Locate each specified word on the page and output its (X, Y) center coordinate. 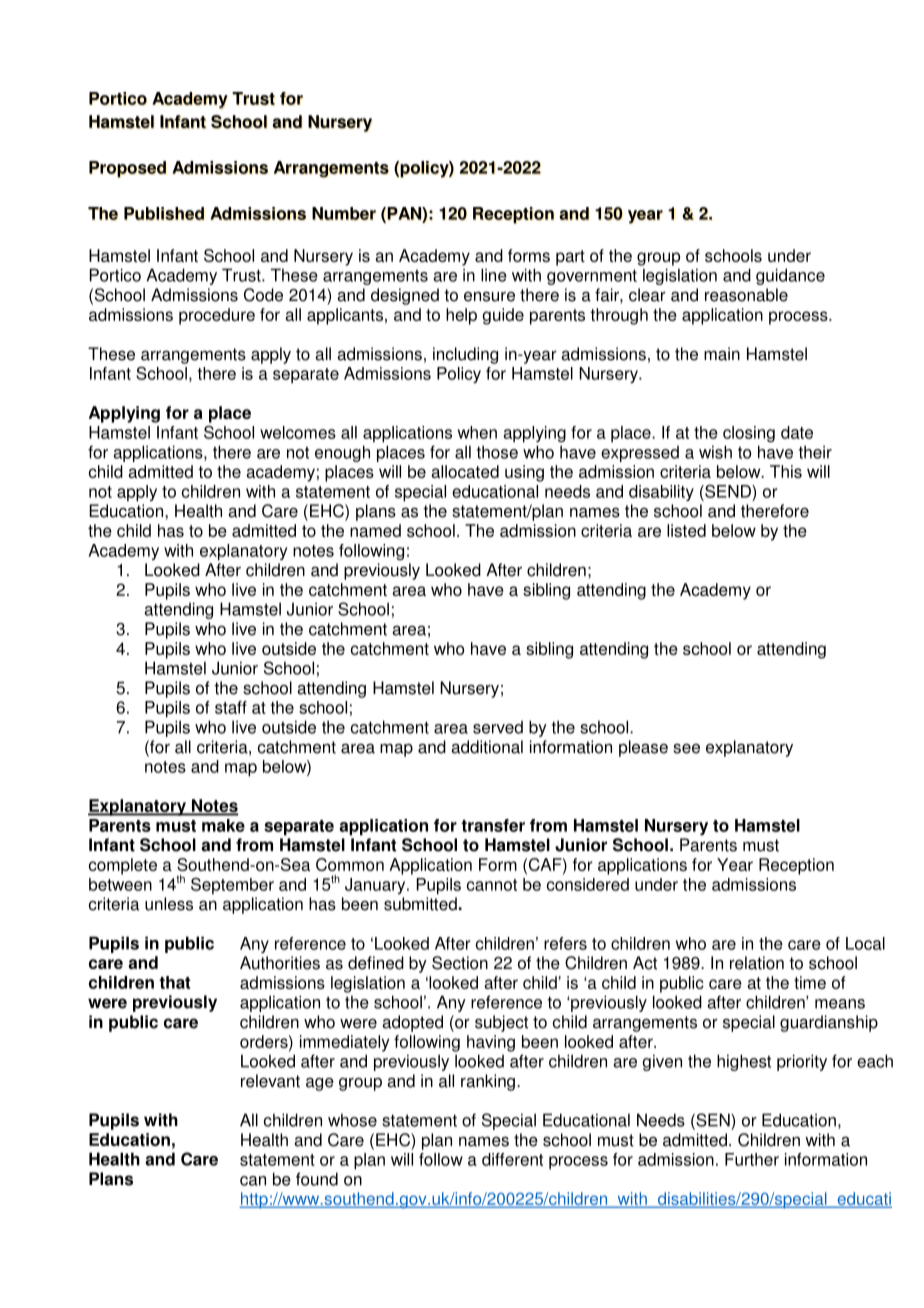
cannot (492, 885)
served (498, 727)
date (797, 432)
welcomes (298, 432)
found (317, 1179)
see (686, 748)
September (232, 886)
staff (231, 707)
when (477, 432)
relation (757, 963)
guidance (790, 276)
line (494, 275)
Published (164, 213)
